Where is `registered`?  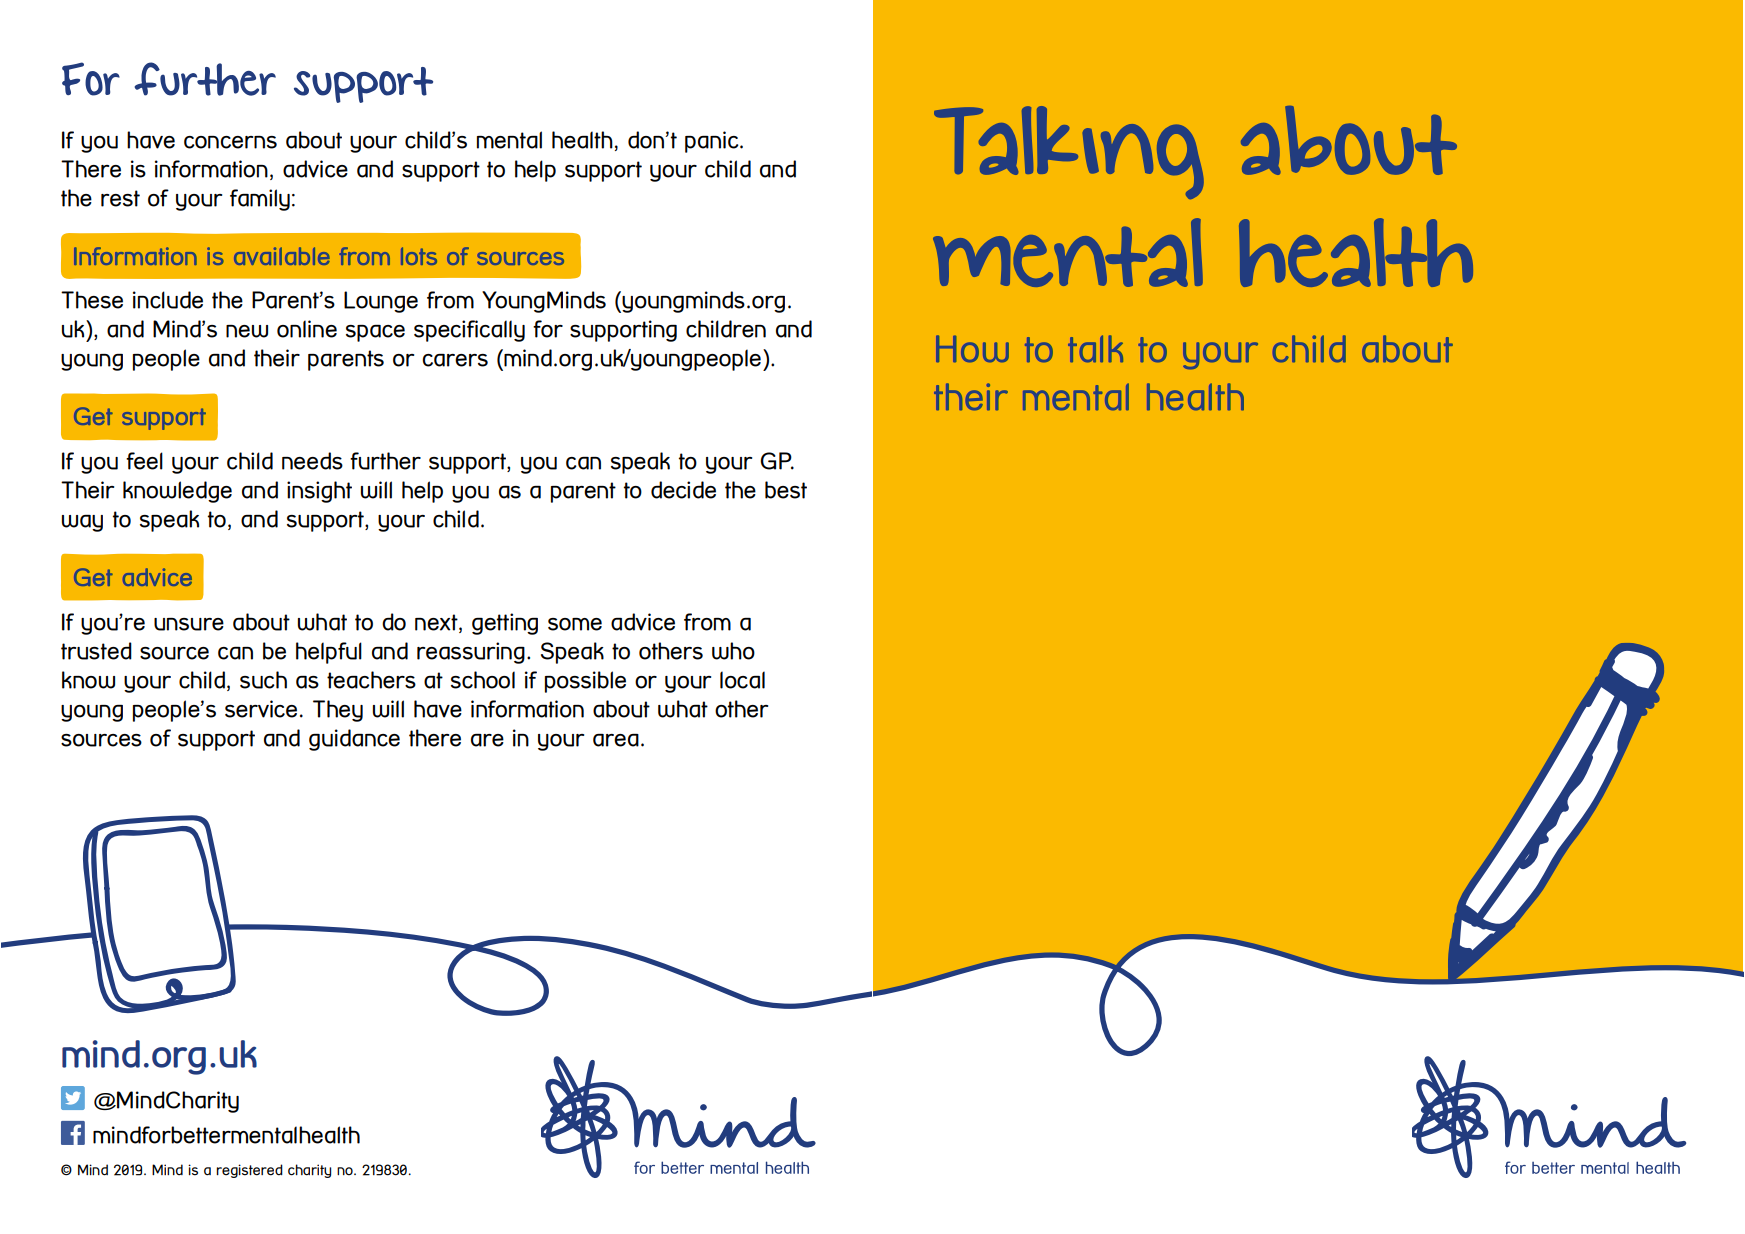
registered is located at coordinates (249, 1171).
